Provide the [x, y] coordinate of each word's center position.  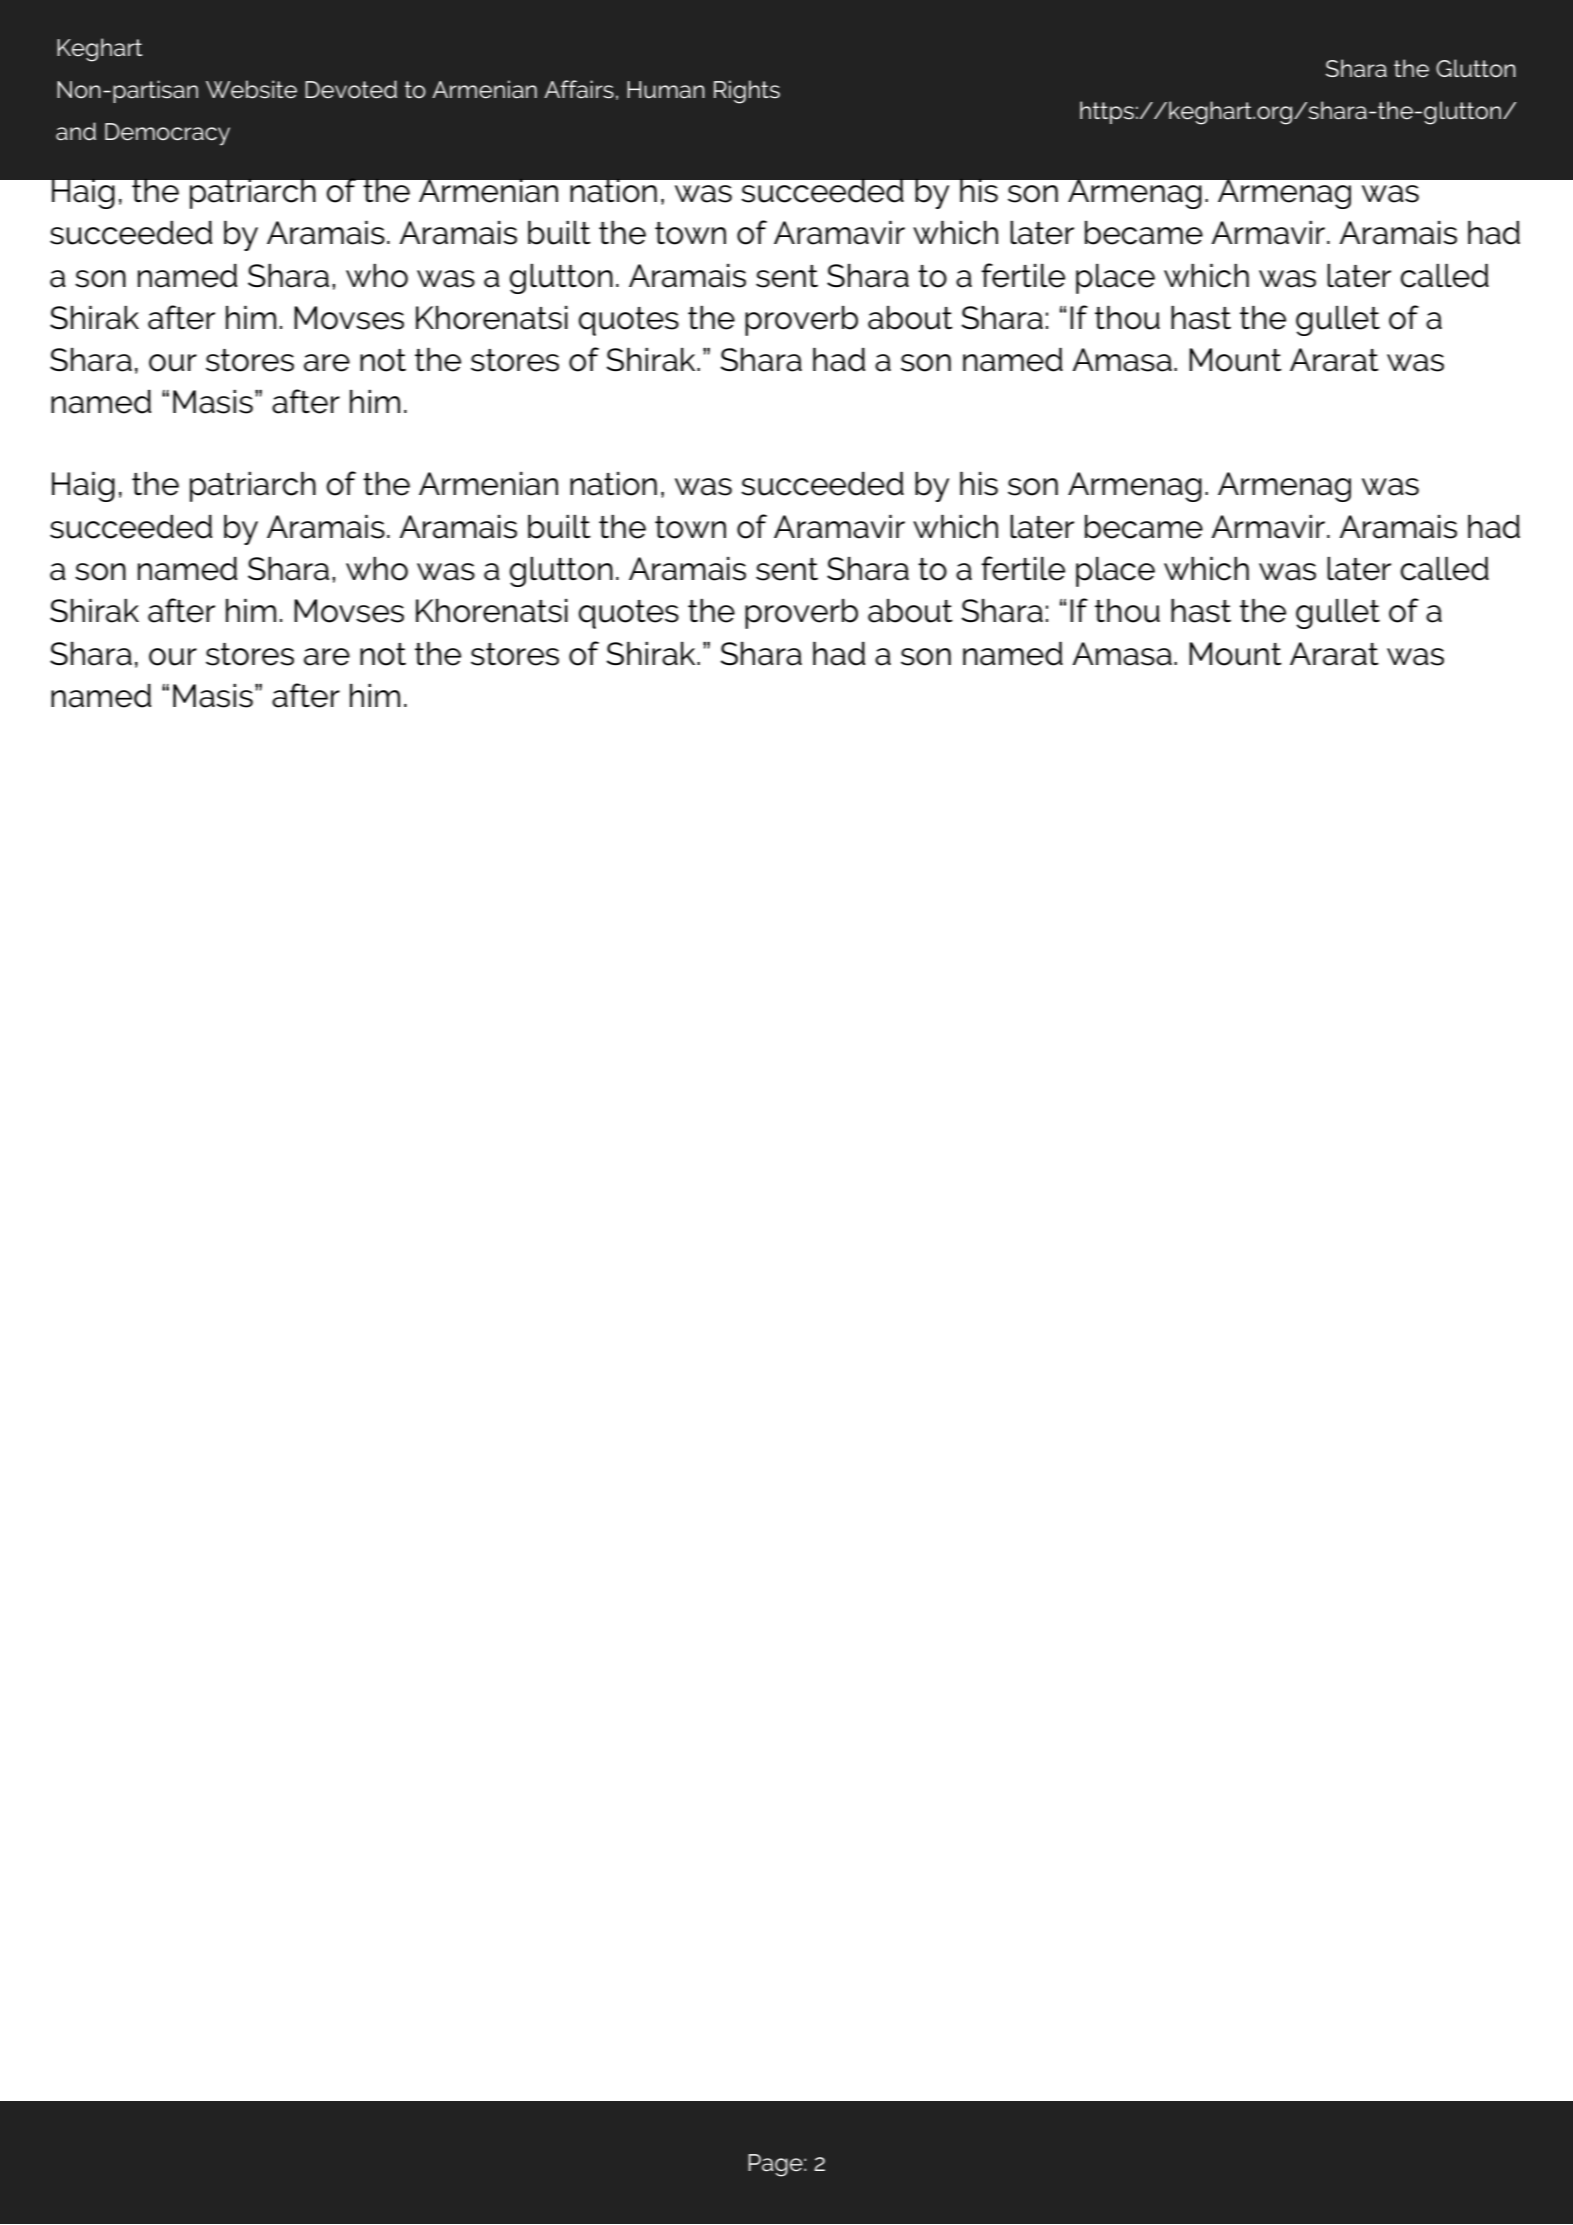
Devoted [351, 89]
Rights [747, 92]
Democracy [167, 134]
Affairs [579, 89]
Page [776, 2165]
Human [666, 90]
